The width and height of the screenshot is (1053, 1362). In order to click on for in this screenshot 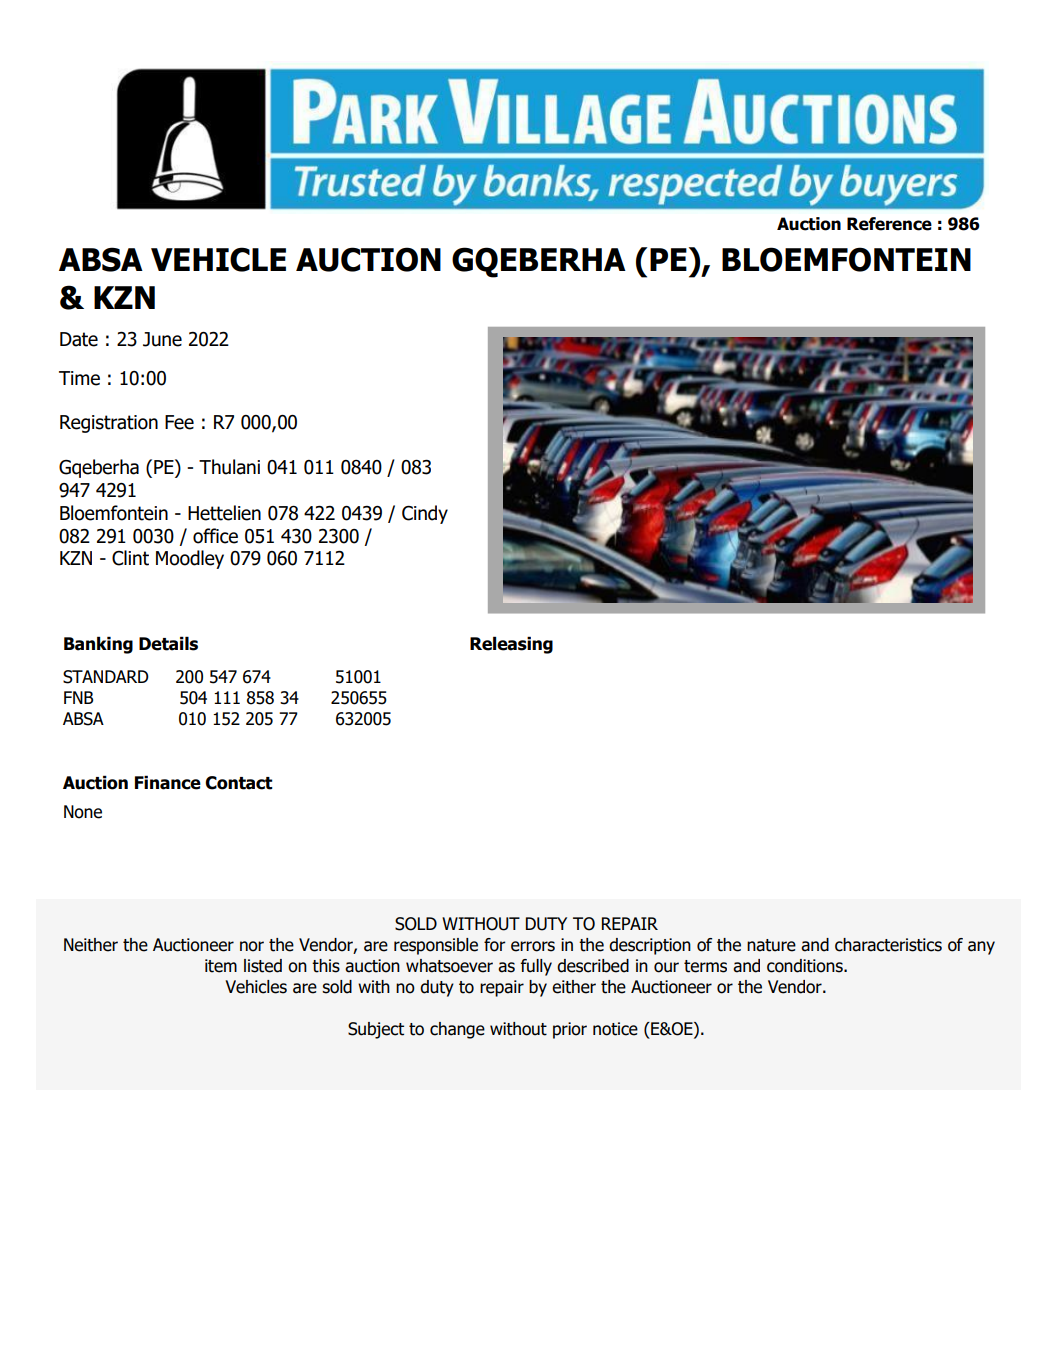, I will do `click(495, 945)`.
